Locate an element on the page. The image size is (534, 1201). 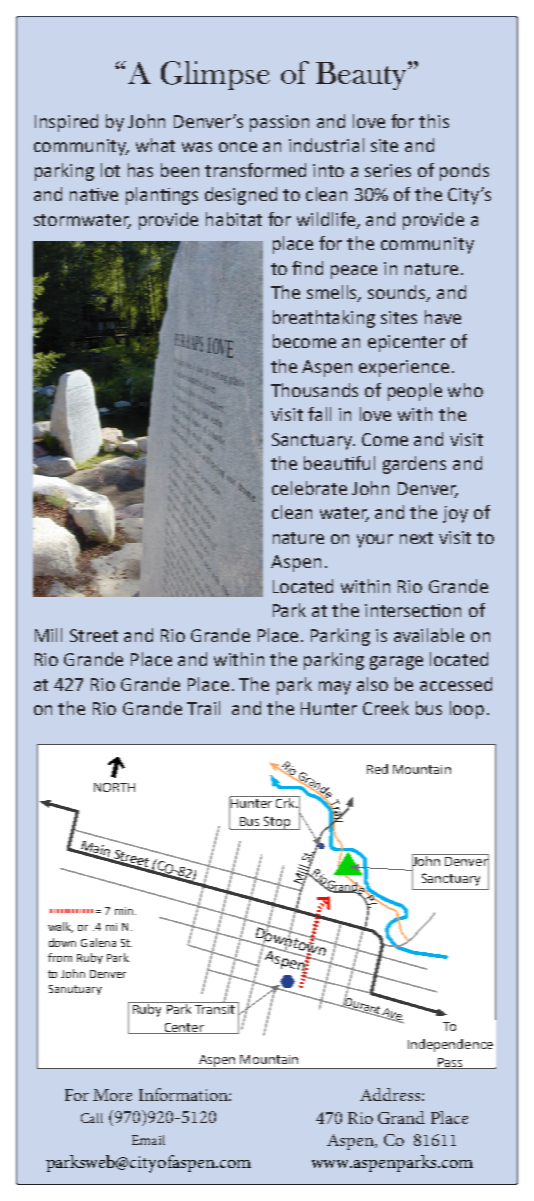
Inspired is located at coordinates (66, 123).
